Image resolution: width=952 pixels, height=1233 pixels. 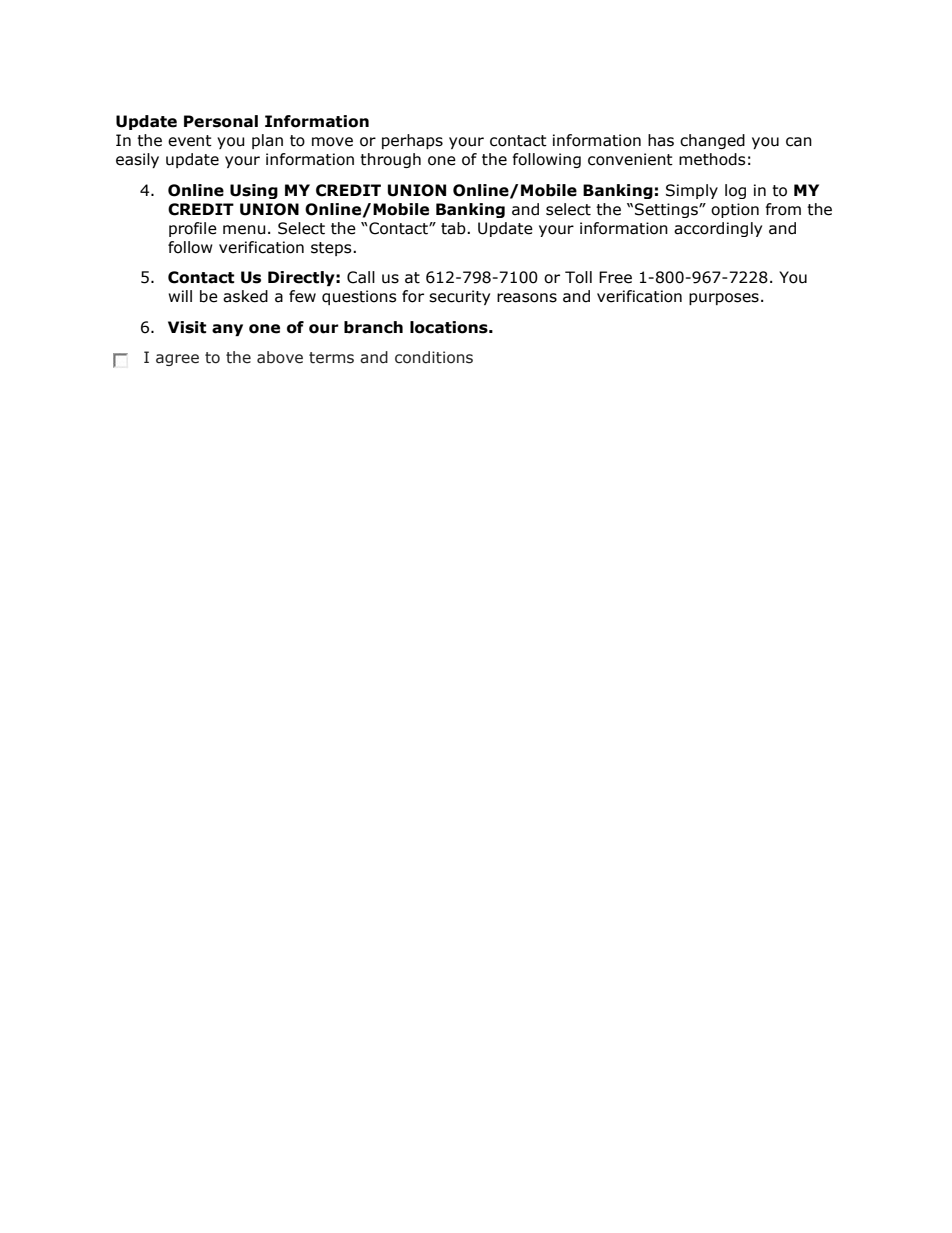 What do you see at coordinates (221, 121) in the screenshot?
I see `Personal` at bounding box center [221, 121].
